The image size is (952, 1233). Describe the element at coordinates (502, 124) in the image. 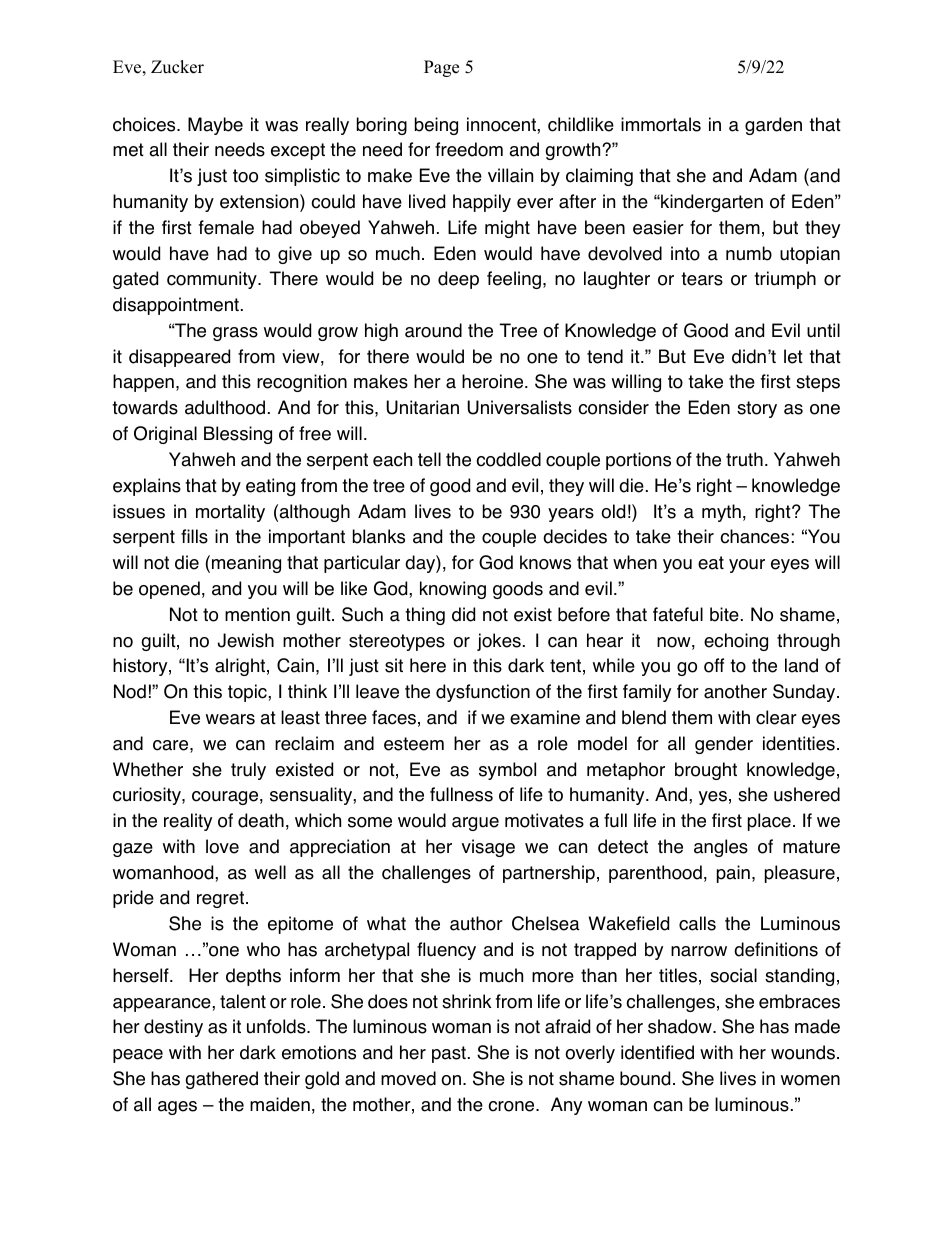

I see `innocent` at that location.
